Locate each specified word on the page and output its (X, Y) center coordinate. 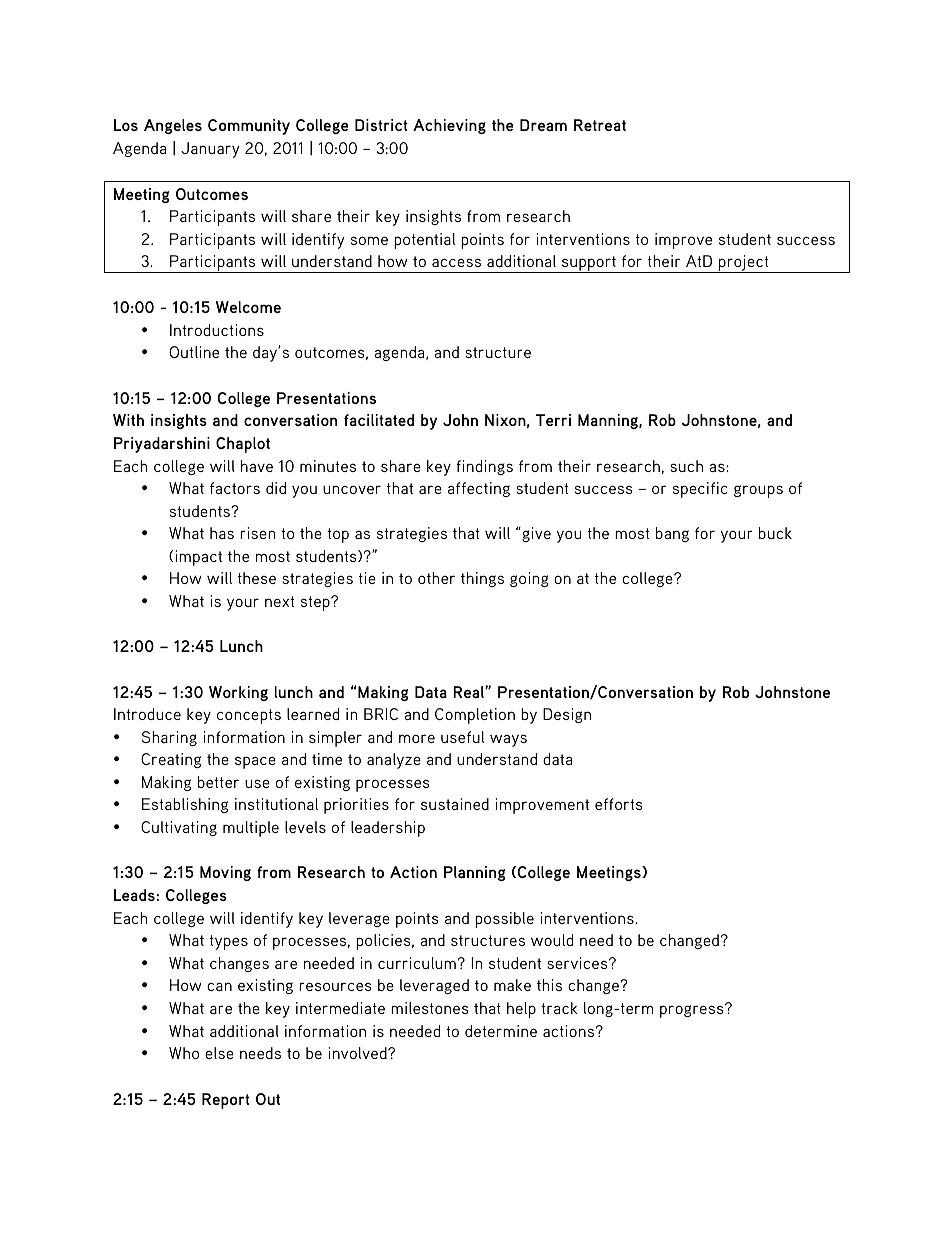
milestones (430, 1008)
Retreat (600, 125)
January (210, 150)
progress (693, 1011)
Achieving (449, 126)
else (219, 1053)
